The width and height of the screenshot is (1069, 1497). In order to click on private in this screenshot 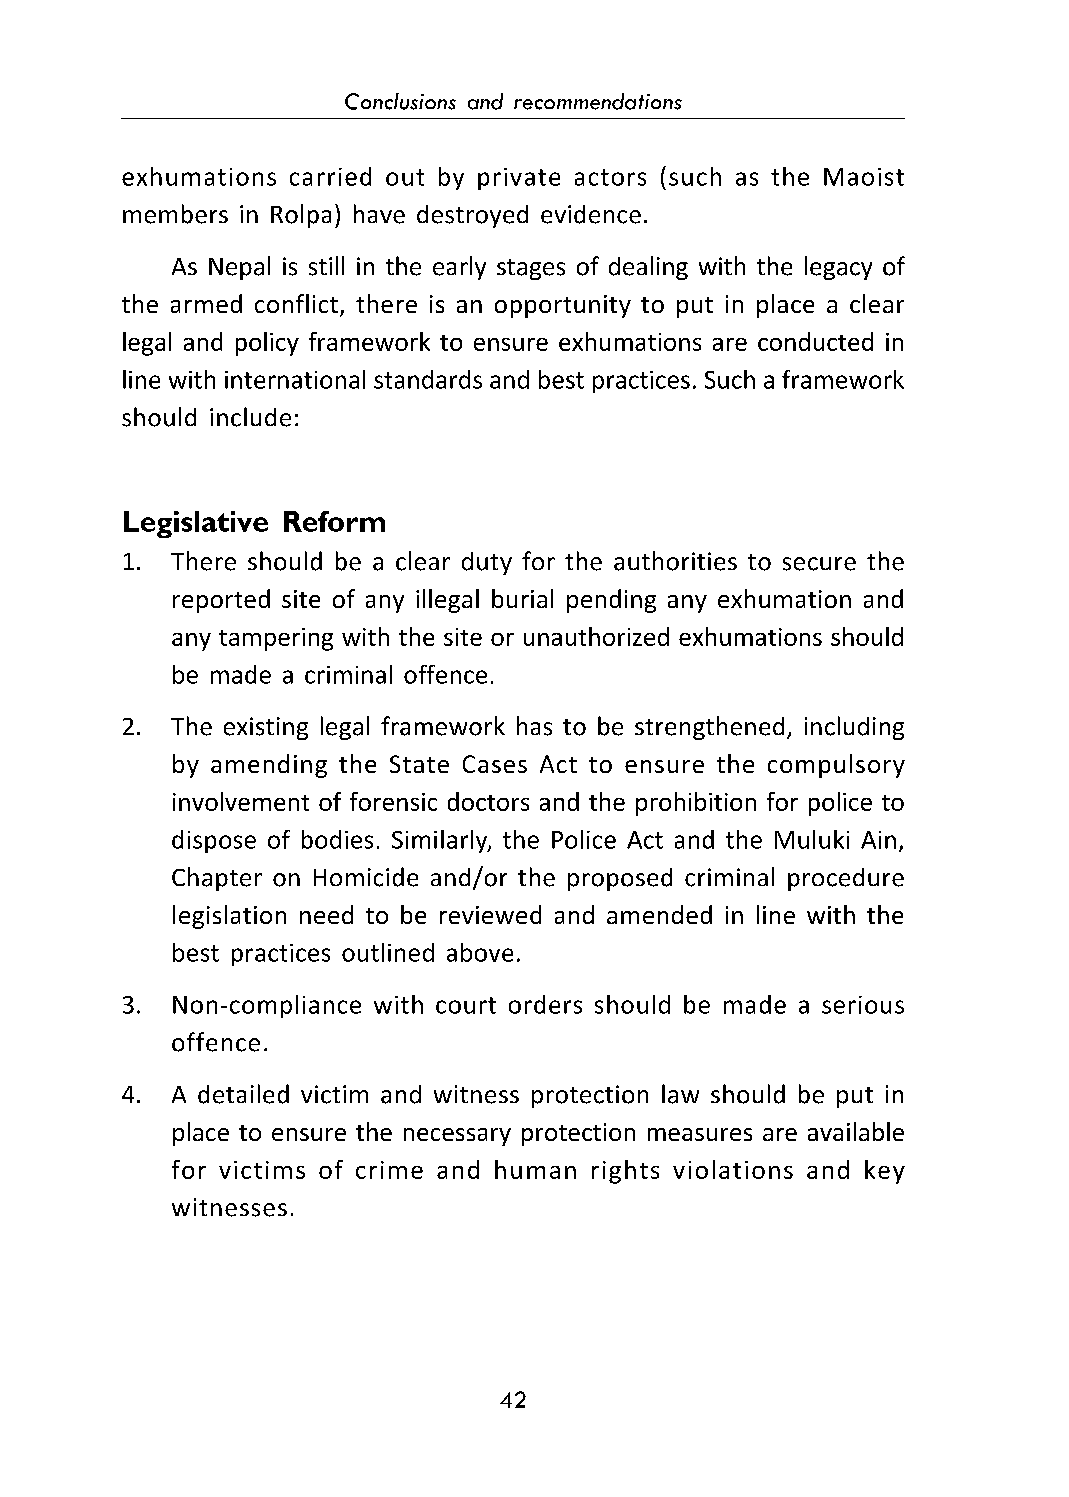, I will do `click(519, 179)`.
